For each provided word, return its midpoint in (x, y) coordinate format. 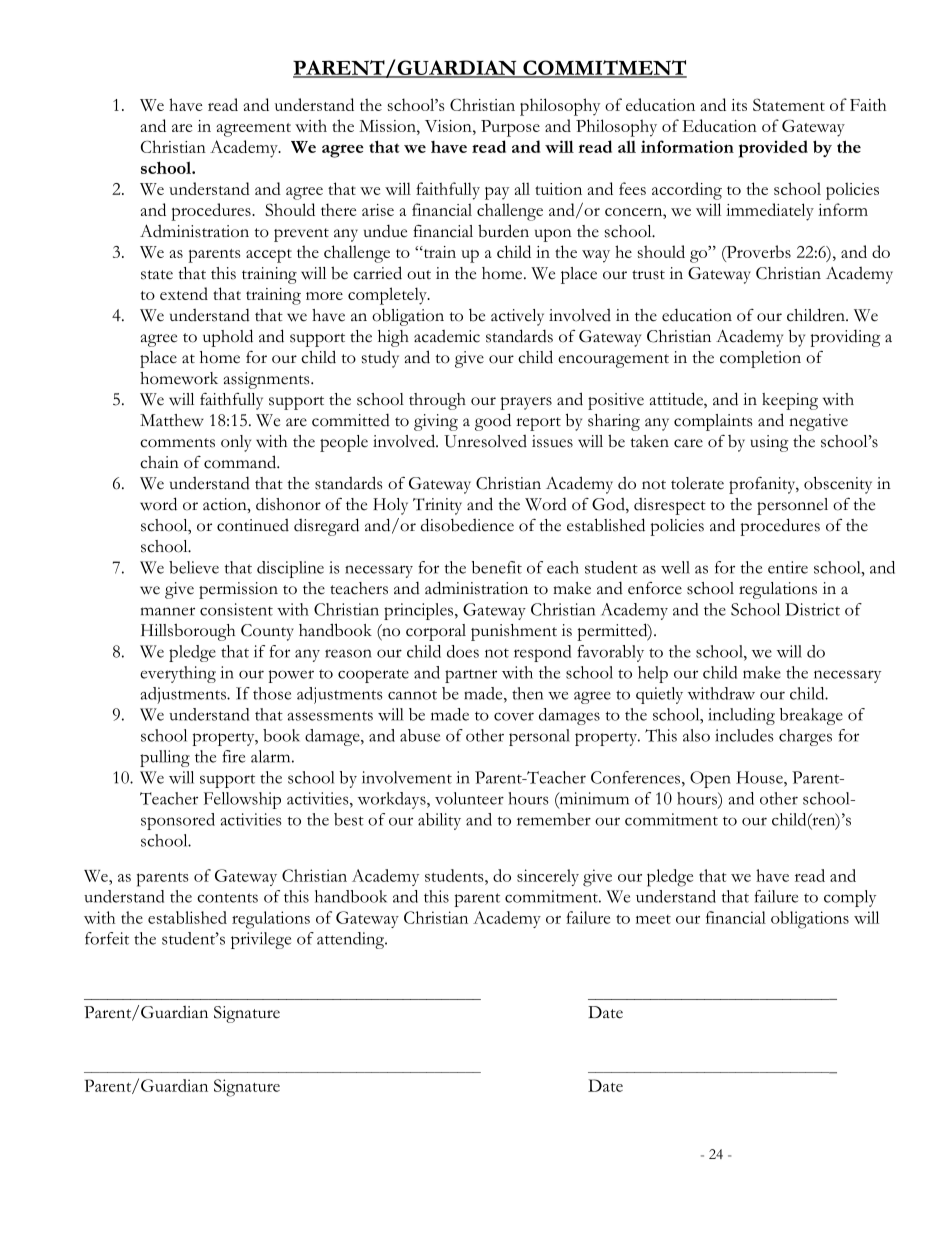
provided (773, 149)
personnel (792, 506)
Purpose (510, 128)
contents (227, 898)
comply (850, 898)
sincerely (548, 877)
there (338, 209)
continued (253, 525)
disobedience (467, 525)
